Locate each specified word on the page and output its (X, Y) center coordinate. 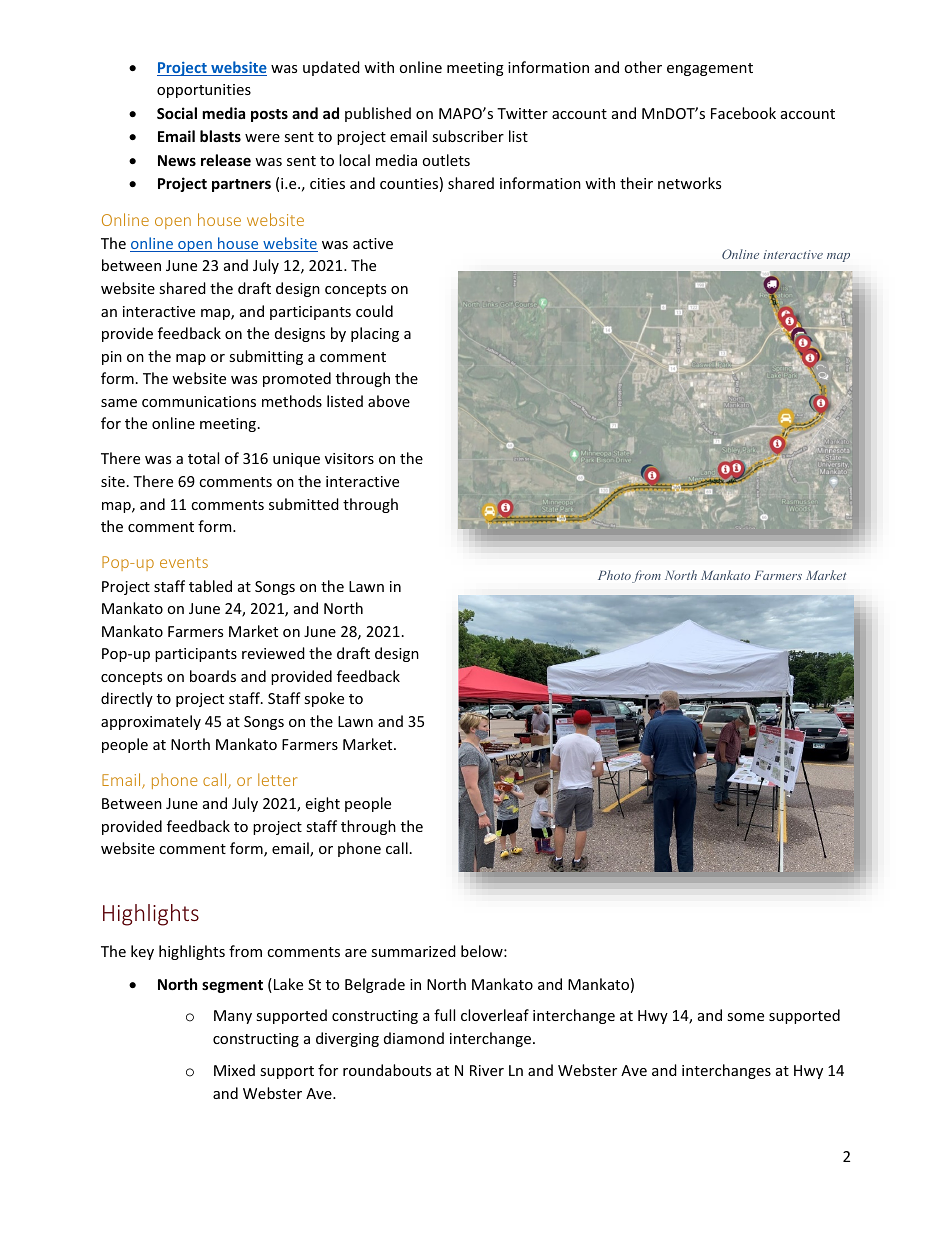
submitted (304, 504)
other (643, 67)
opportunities (204, 91)
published (378, 114)
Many (233, 1017)
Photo (614, 575)
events (184, 562)
